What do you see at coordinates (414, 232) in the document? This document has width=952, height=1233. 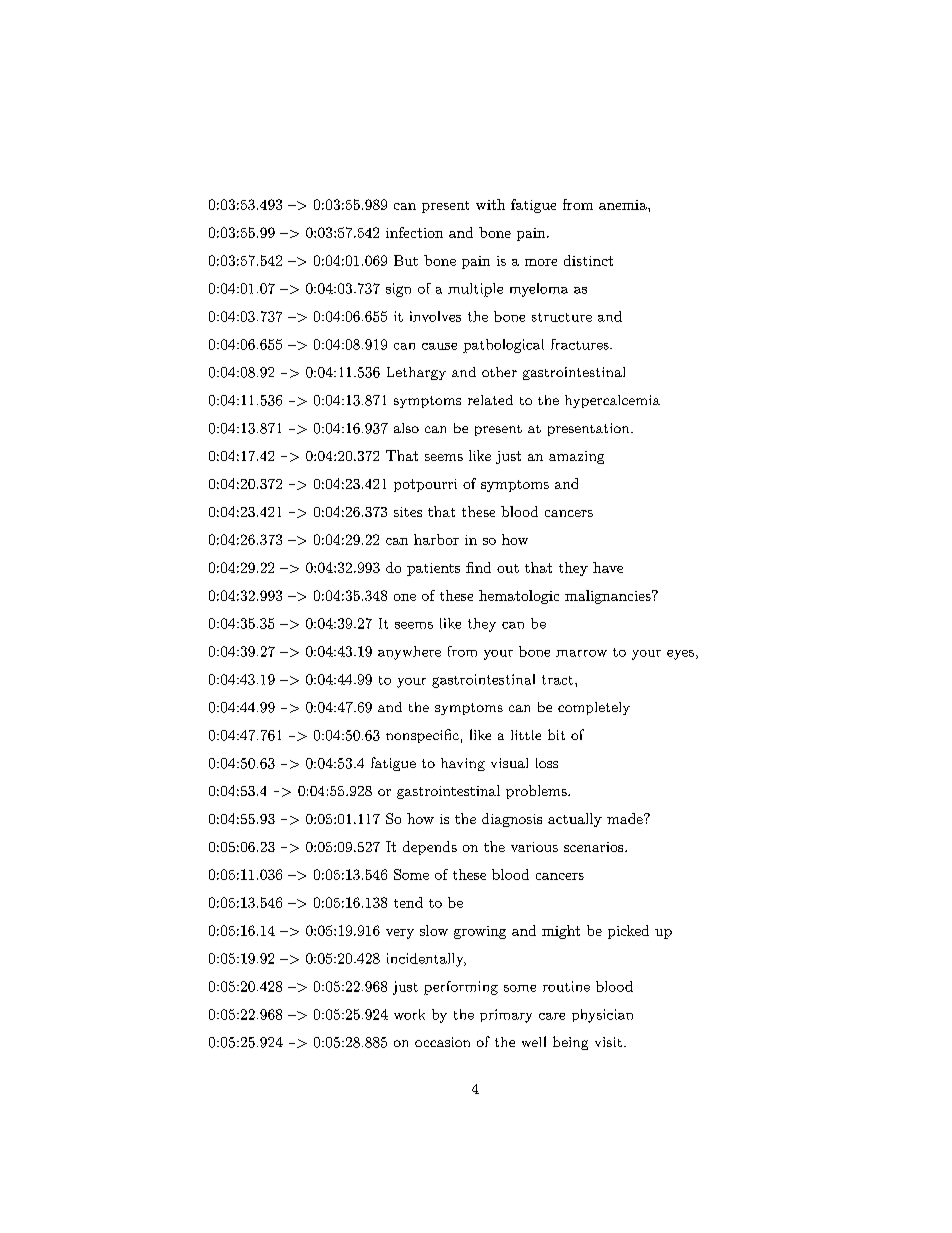 I see `infection` at bounding box center [414, 232].
